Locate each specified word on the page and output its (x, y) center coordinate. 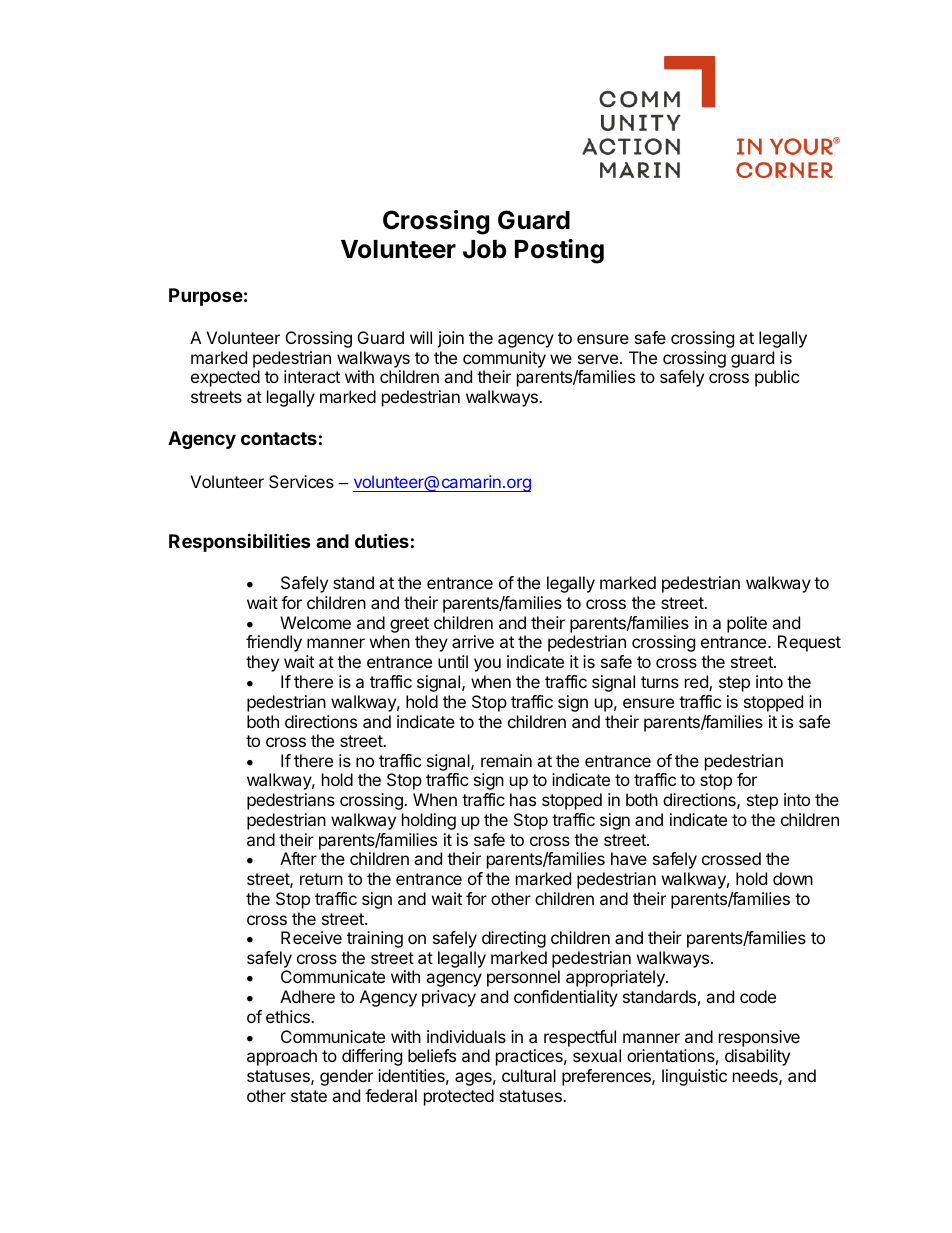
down (793, 878)
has (523, 799)
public (777, 378)
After (298, 858)
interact (312, 376)
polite (747, 624)
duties (382, 540)
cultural (529, 1075)
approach (282, 1057)
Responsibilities (240, 542)
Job (484, 249)
